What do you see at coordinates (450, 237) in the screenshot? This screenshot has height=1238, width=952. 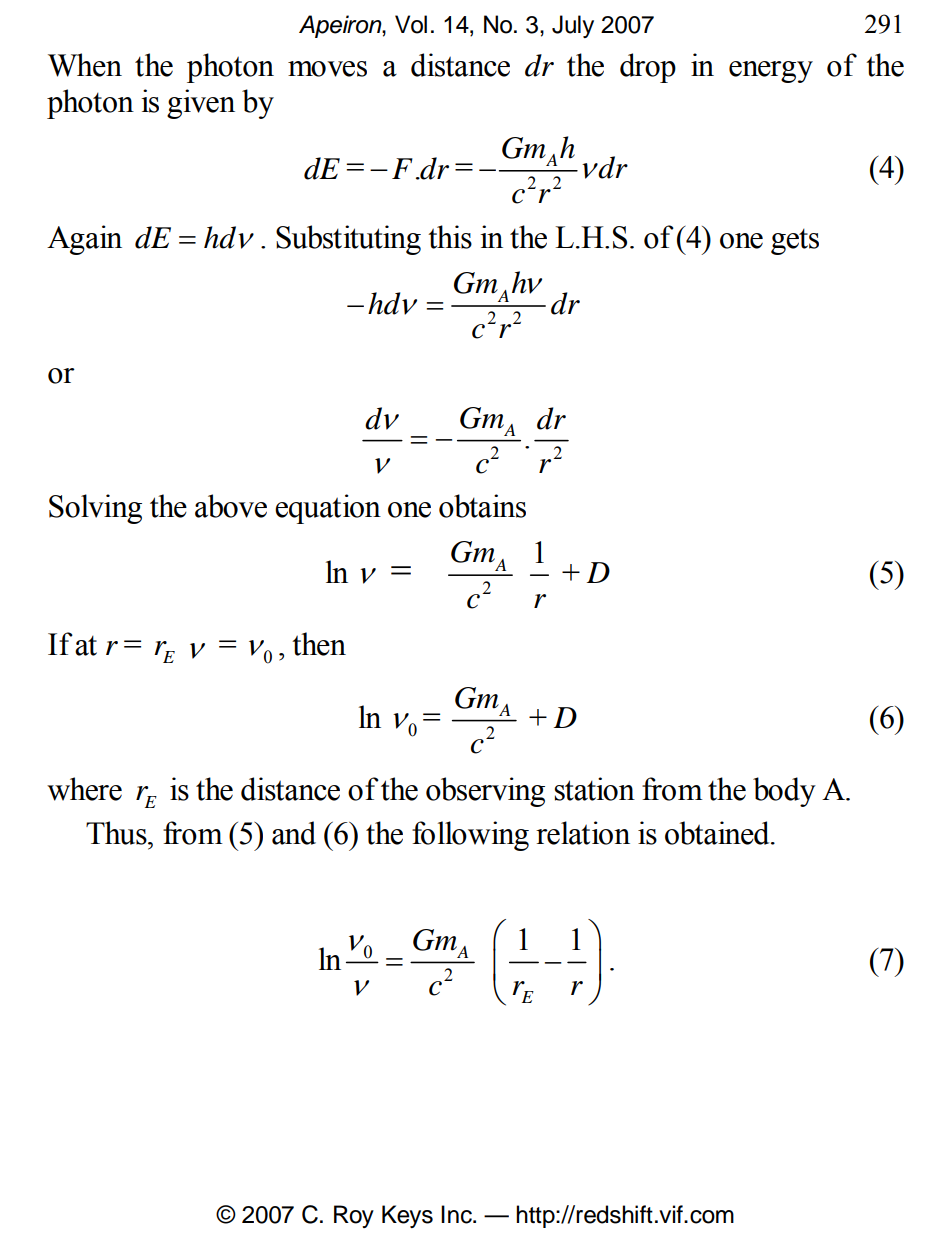 I see `this` at bounding box center [450, 237].
